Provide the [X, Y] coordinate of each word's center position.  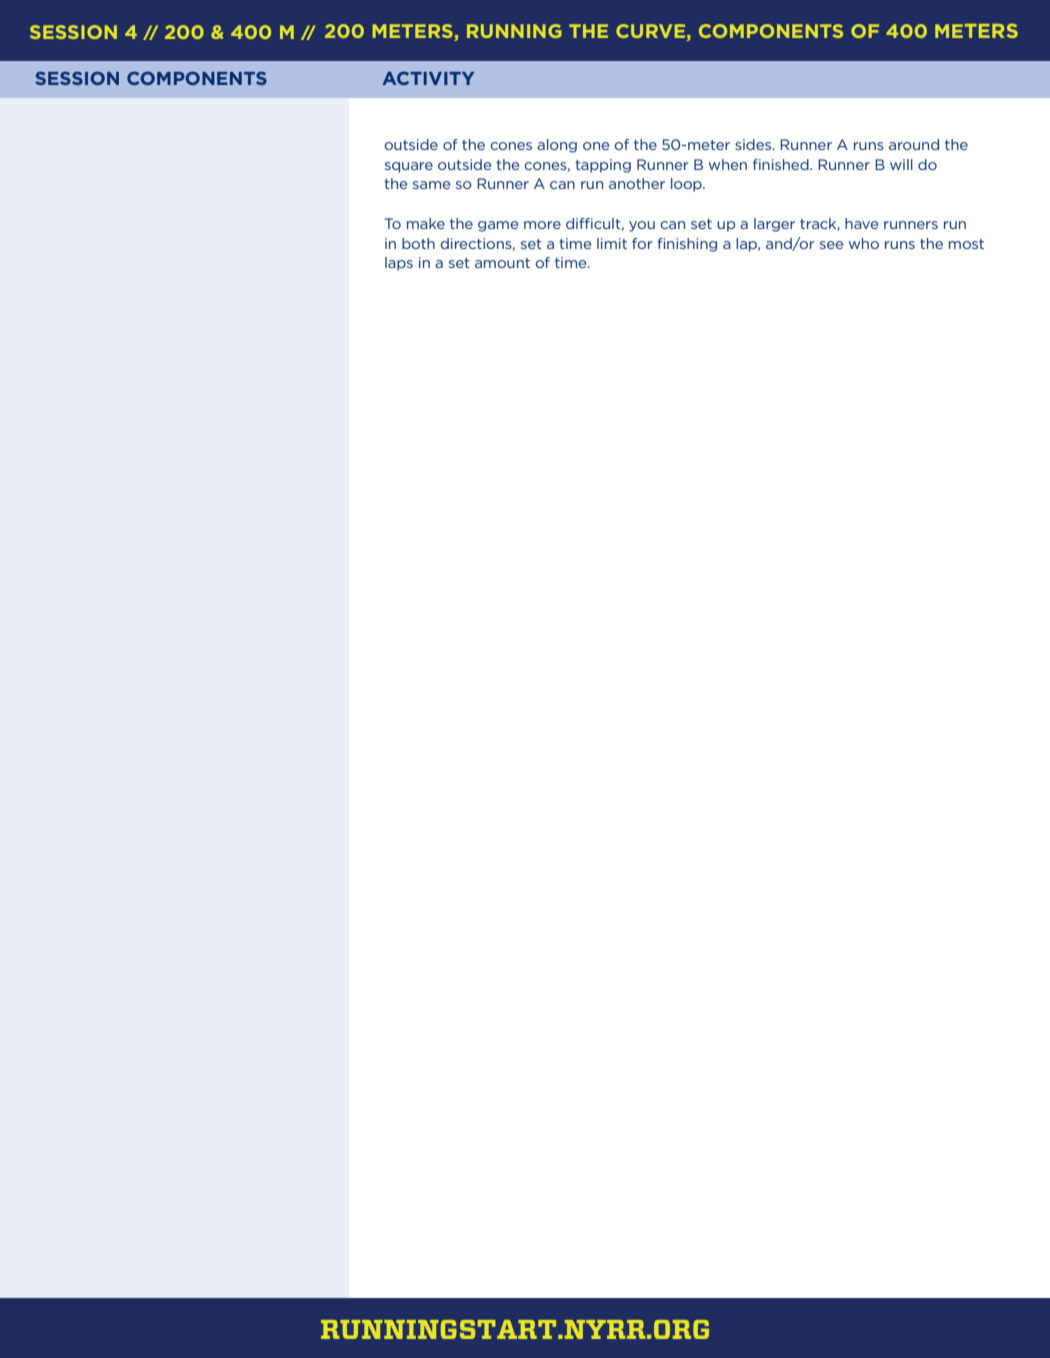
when [727, 164]
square [409, 167]
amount [502, 263]
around [914, 144]
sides [754, 144]
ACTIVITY [428, 78]
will [901, 164]
